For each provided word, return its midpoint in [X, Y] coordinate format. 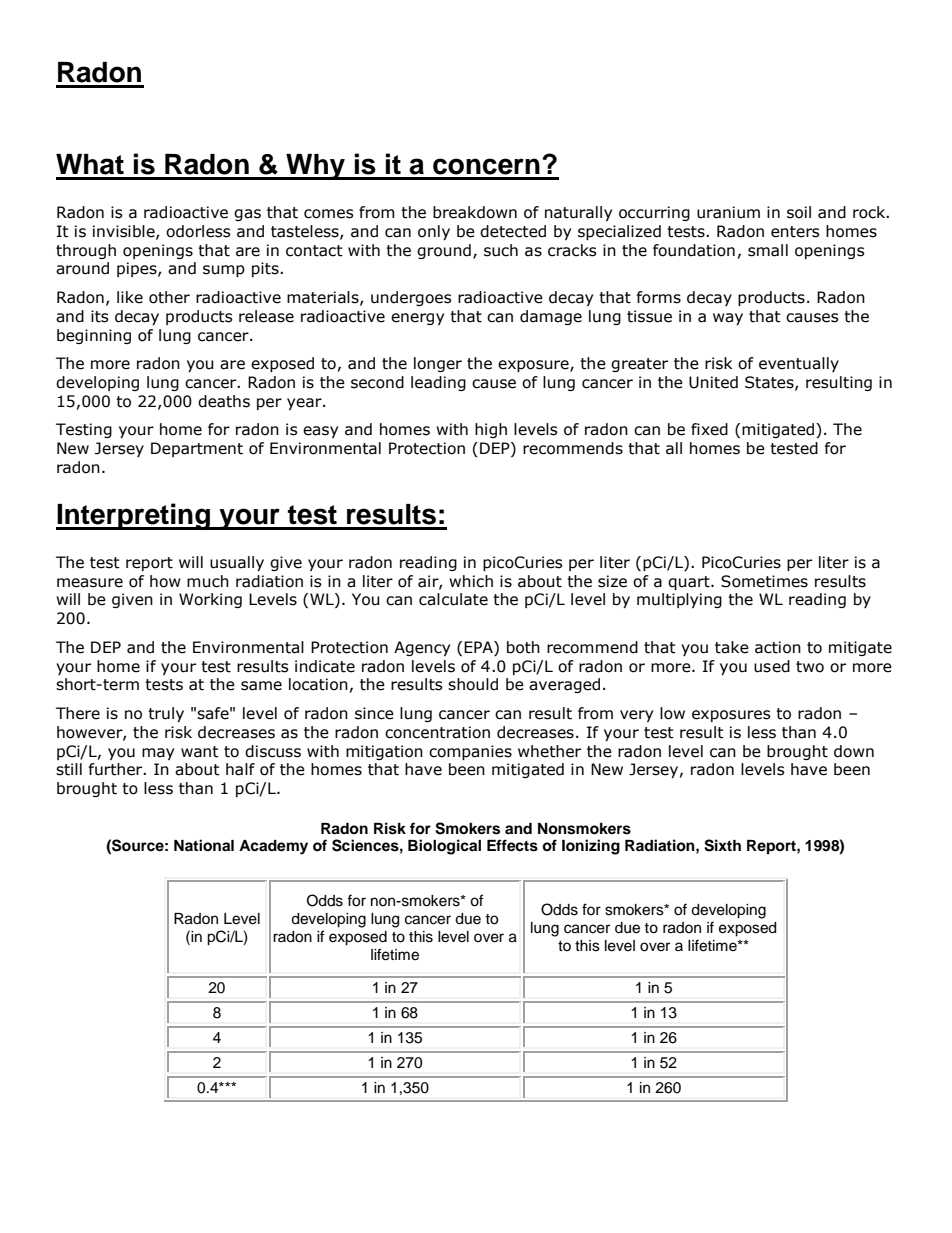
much [208, 581]
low [672, 713]
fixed [709, 429]
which [471, 581]
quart [690, 583]
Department [197, 449]
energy [417, 319]
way [728, 319]
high [491, 430]
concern [486, 166]
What [90, 164]
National [204, 845]
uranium [728, 212]
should [473, 684]
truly [166, 714]
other [169, 297]
